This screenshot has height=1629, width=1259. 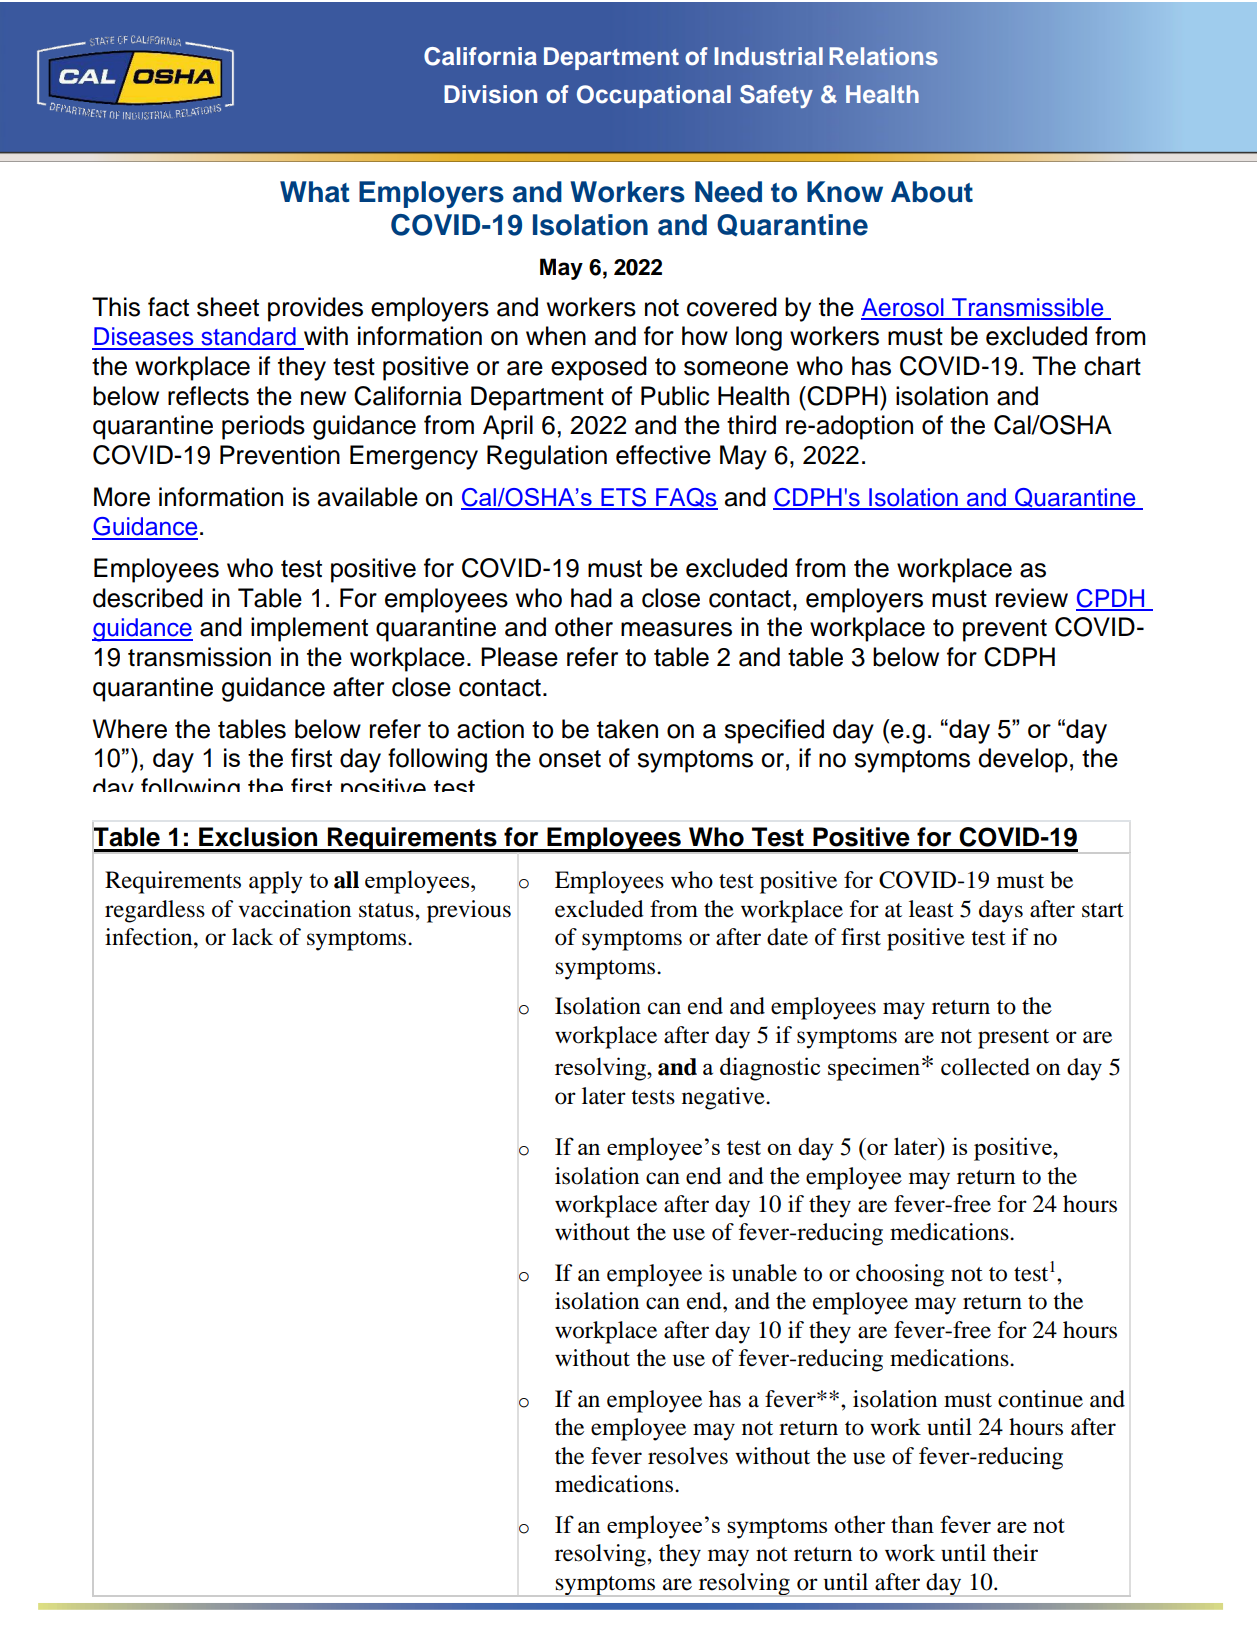 What do you see at coordinates (724, 1098) in the screenshot?
I see `negative` at bounding box center [724, 1098].
